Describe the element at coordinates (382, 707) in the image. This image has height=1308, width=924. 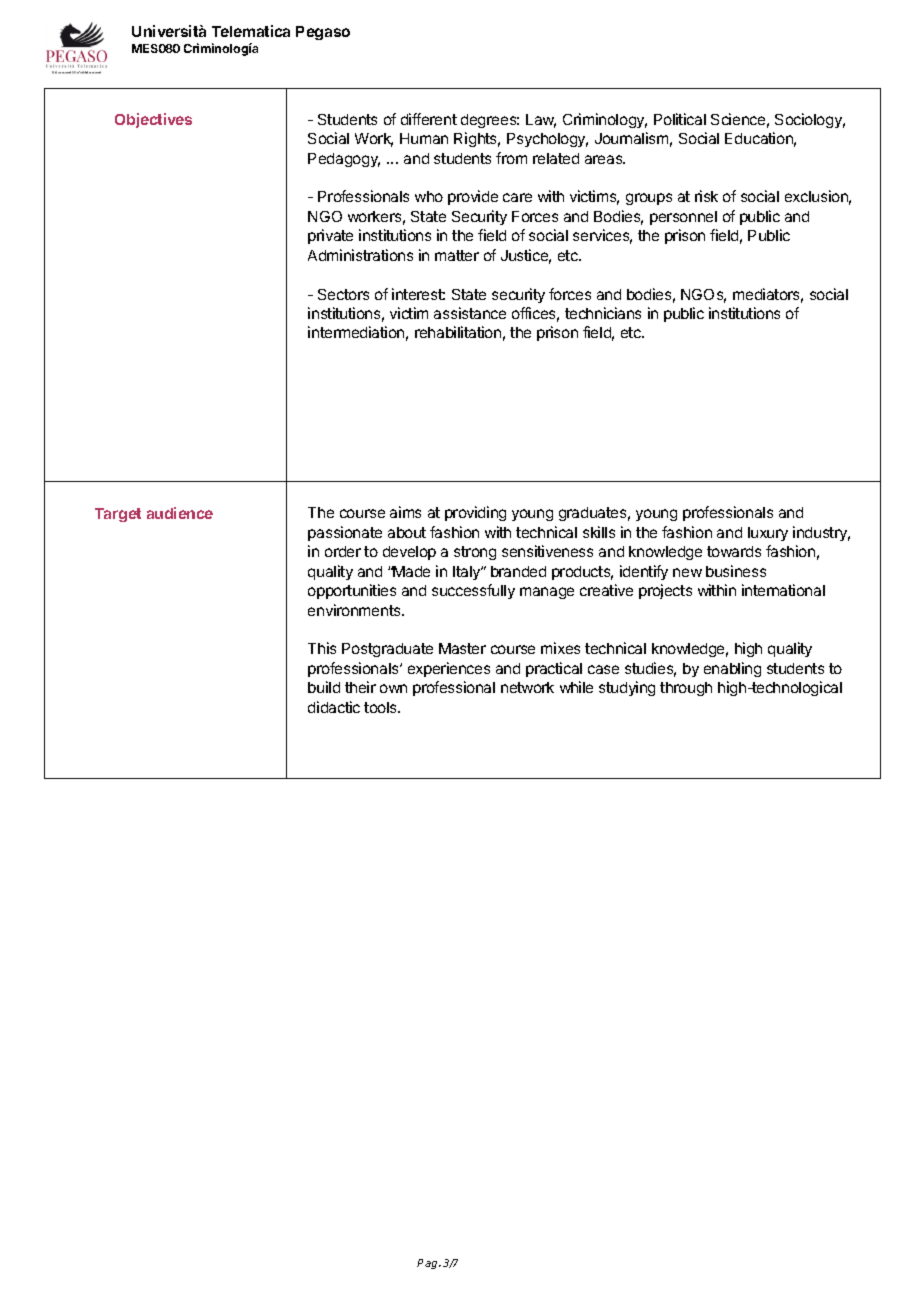
I see `tools` at that location.
